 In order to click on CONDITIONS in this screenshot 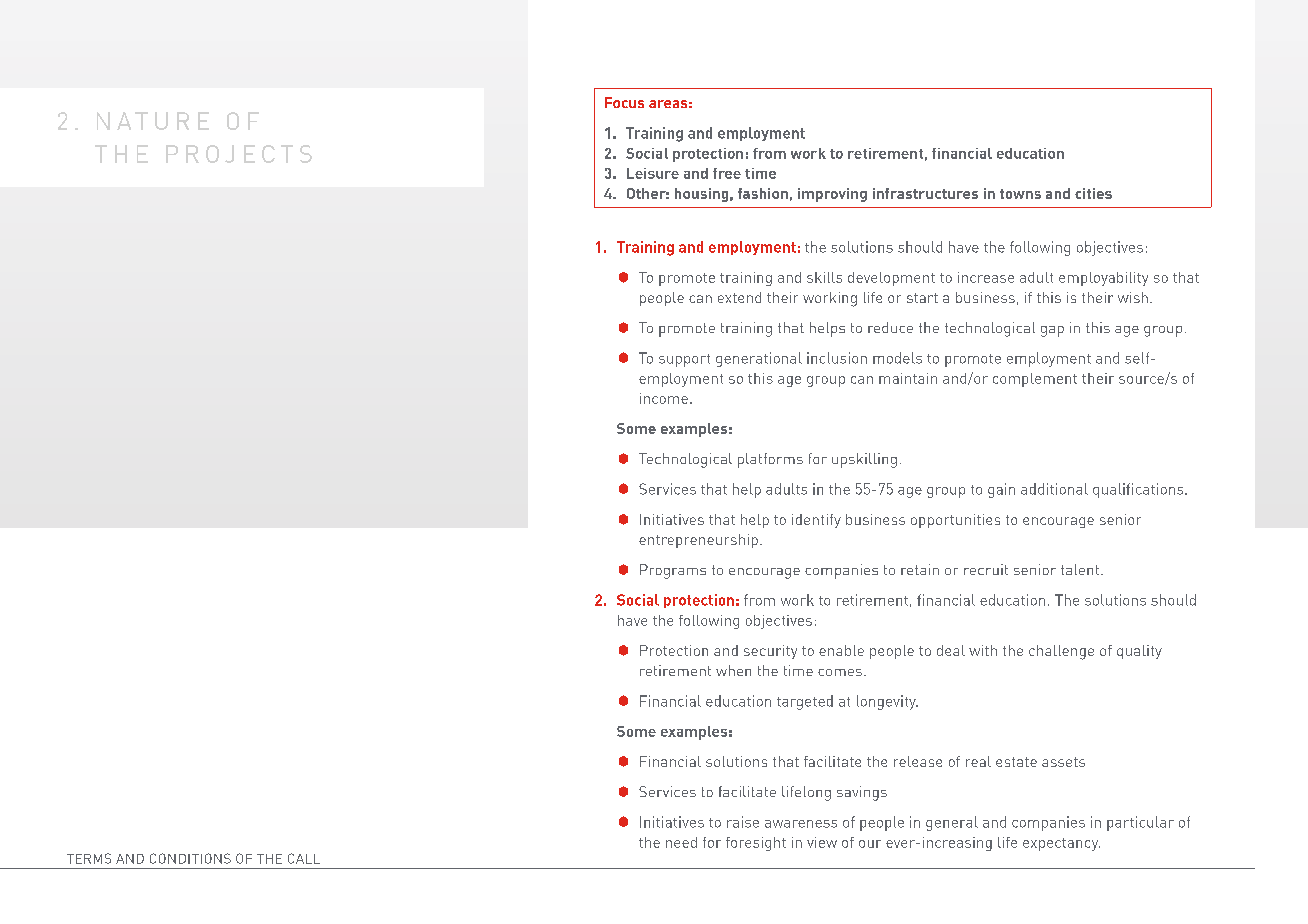, I will do `click(190, 858)`.
